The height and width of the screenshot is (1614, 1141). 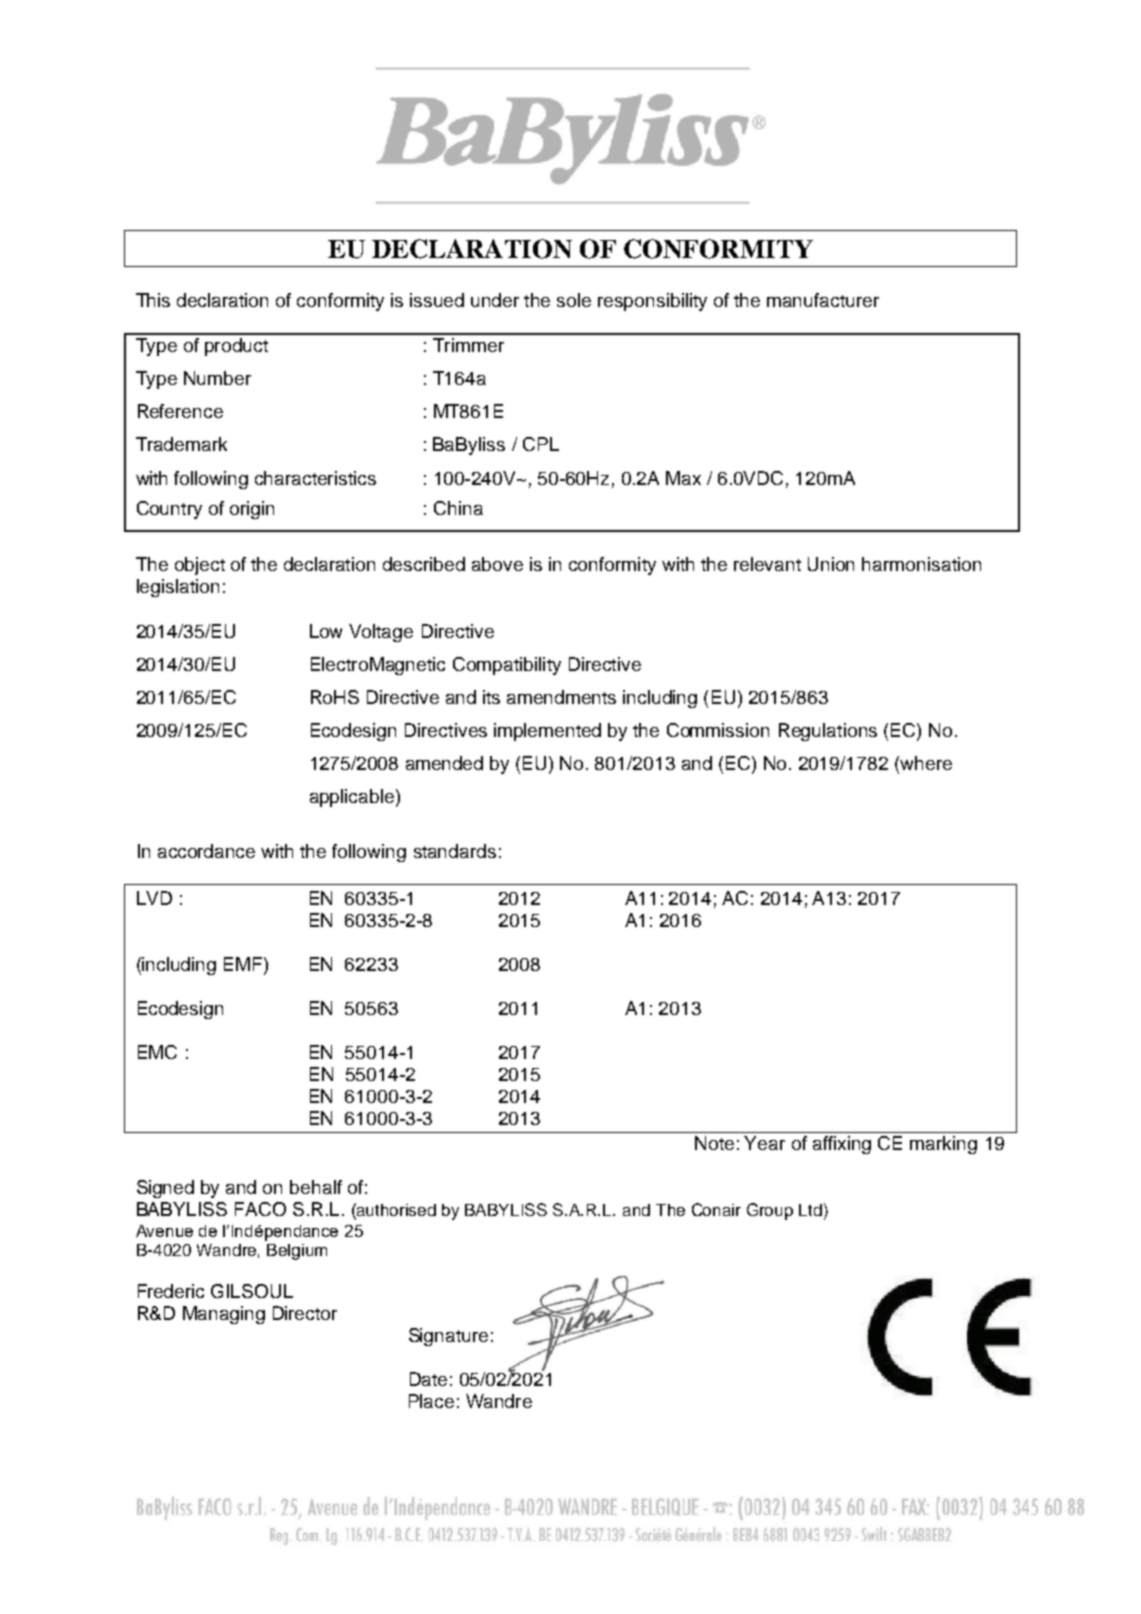 I want to click on Managing, so click(x=224, y=1315).
